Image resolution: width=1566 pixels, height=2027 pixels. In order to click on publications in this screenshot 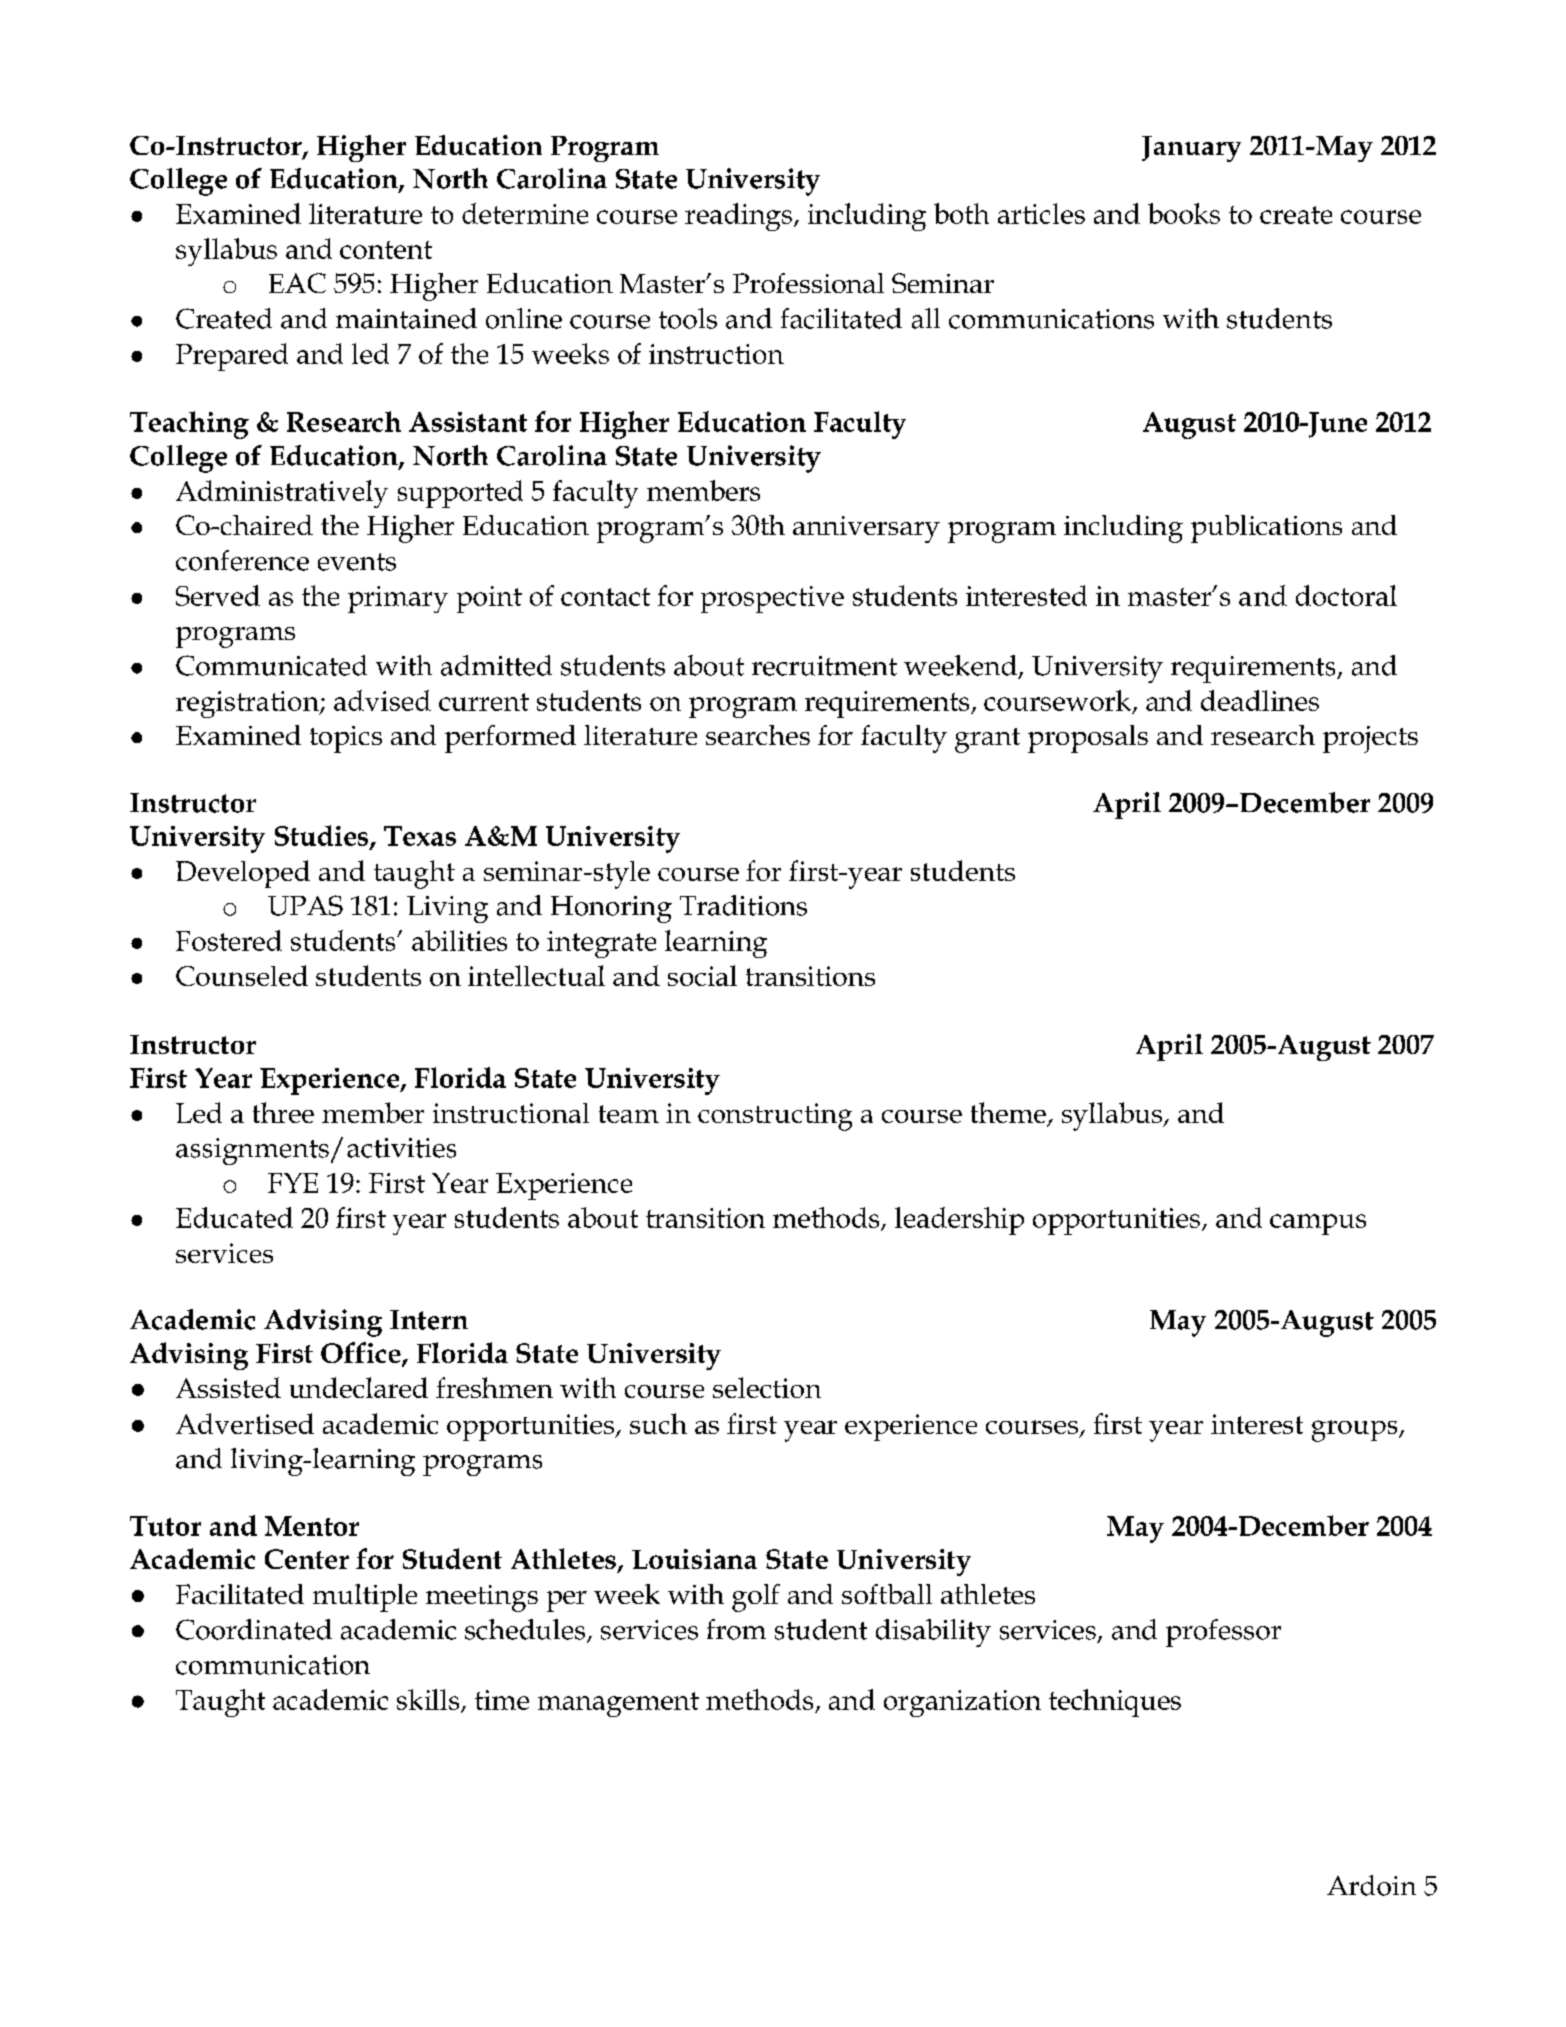, I will do `click(1266, 529)`.
